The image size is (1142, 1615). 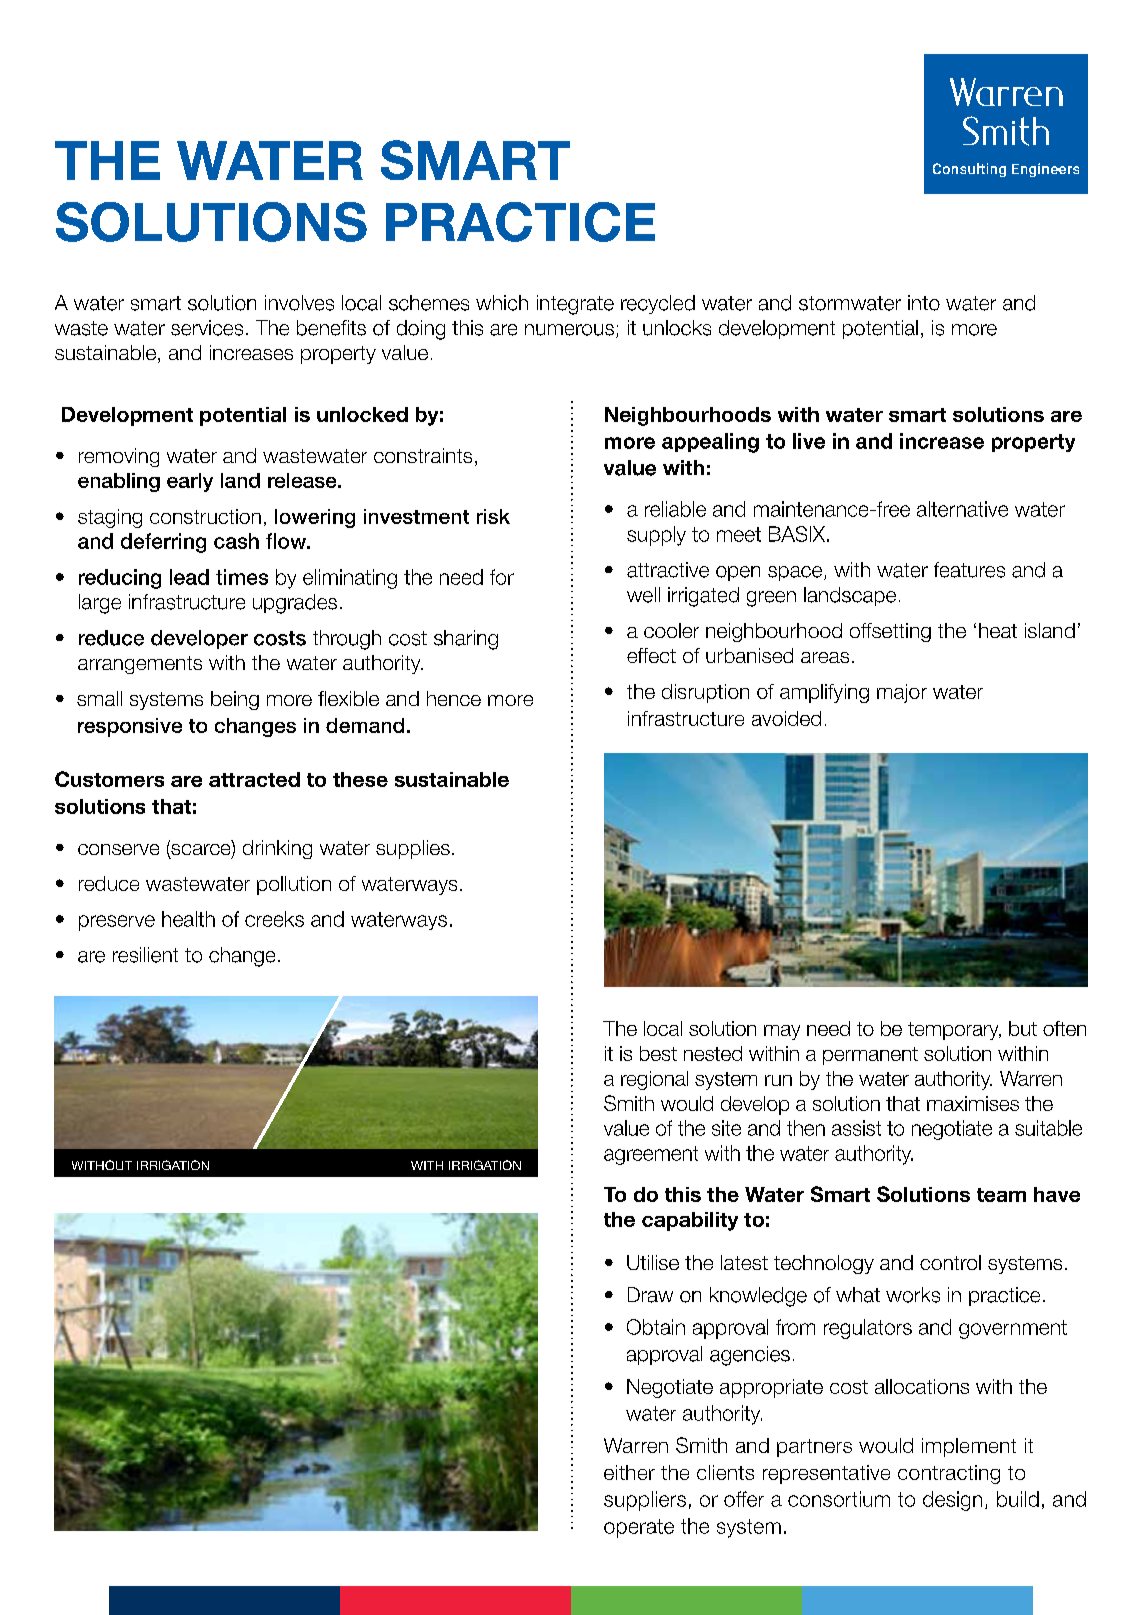 I want to click on numerous, so click(x=569, y=330).
